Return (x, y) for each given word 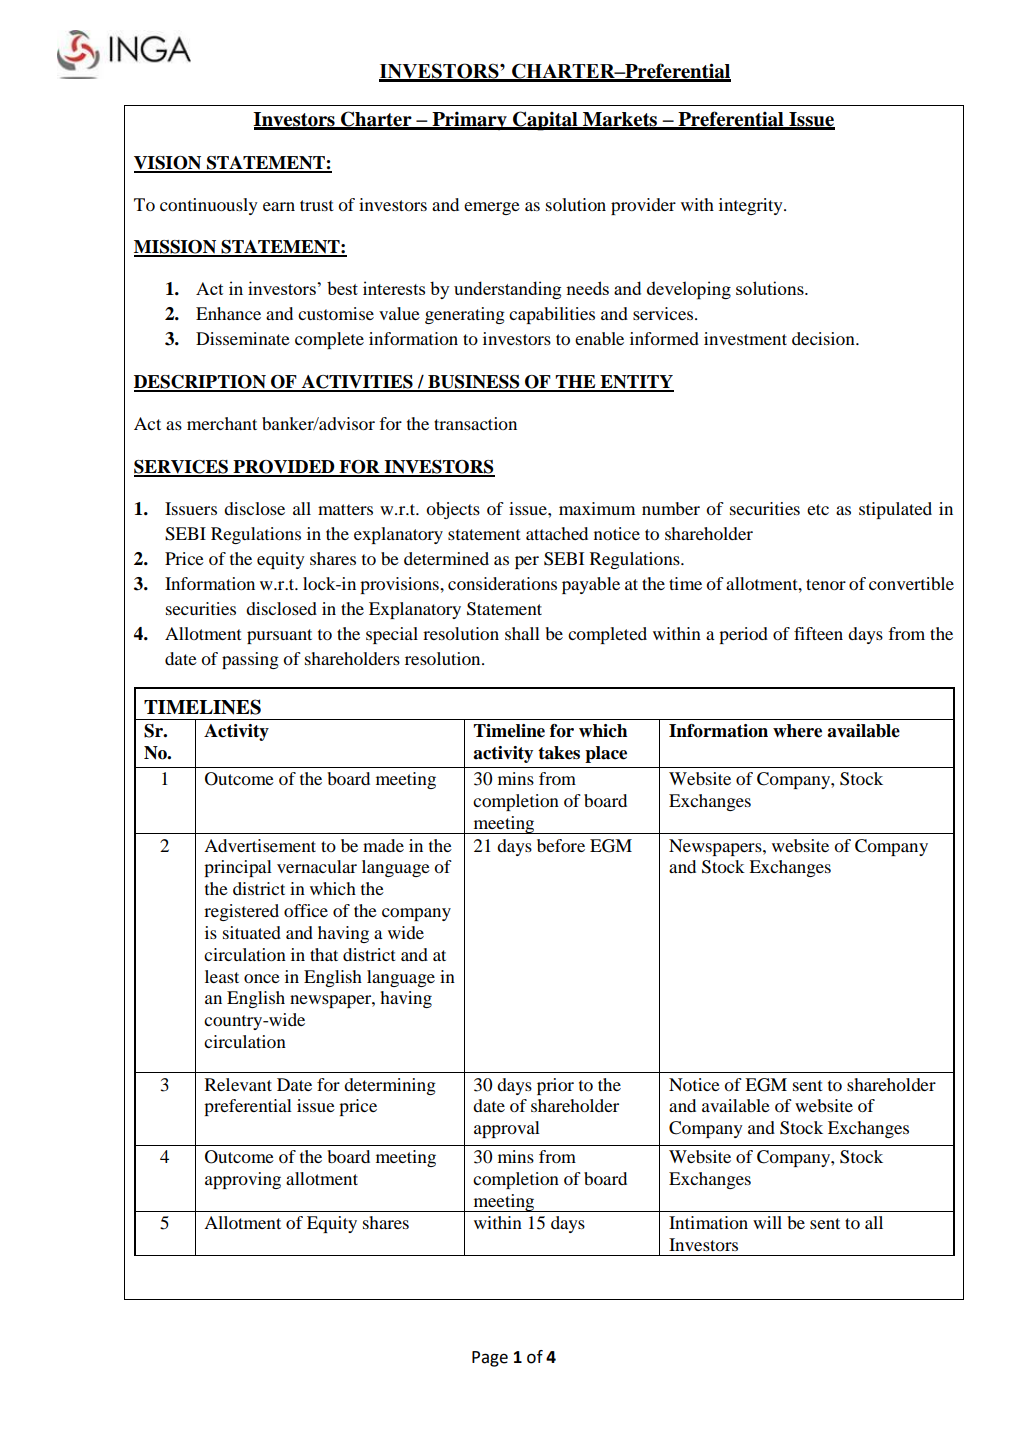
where (797, 731)
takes (559, 753)
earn (279, 206)
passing (250, 660)
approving (243, 1180)
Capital (545, 121)
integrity (752, 206)
